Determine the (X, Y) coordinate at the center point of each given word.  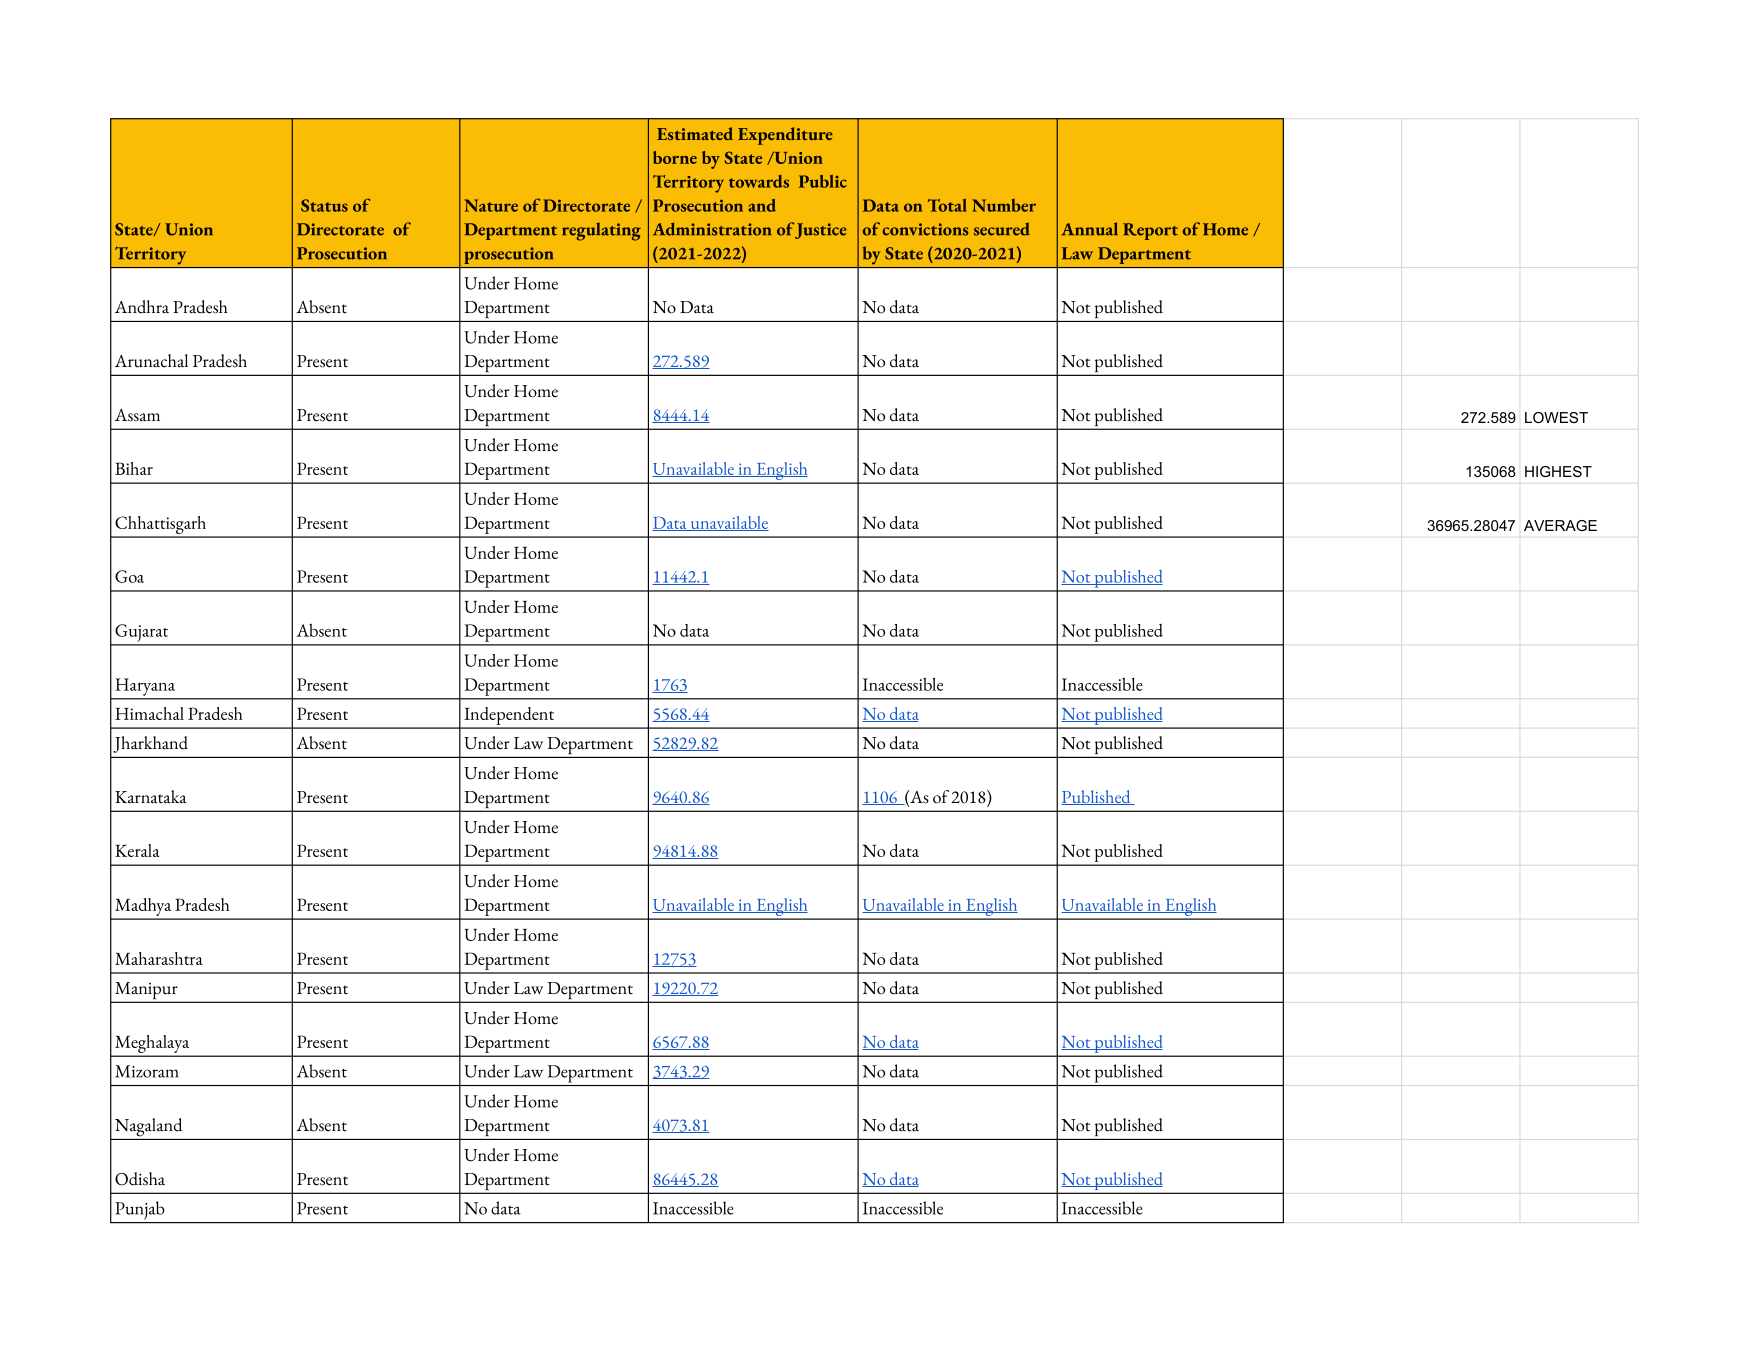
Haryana (145, 687)
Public (823, 181)
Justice (821, 231)
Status (324, 205)
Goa (129, 576)
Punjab (140, 1210)
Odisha (140, 1179)
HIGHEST (1558, 471)
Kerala (137, 850)
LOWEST (1556, 417)
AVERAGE (1560, 525)
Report (1150, 231)
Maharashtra (159, 958)
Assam (137, 415)
